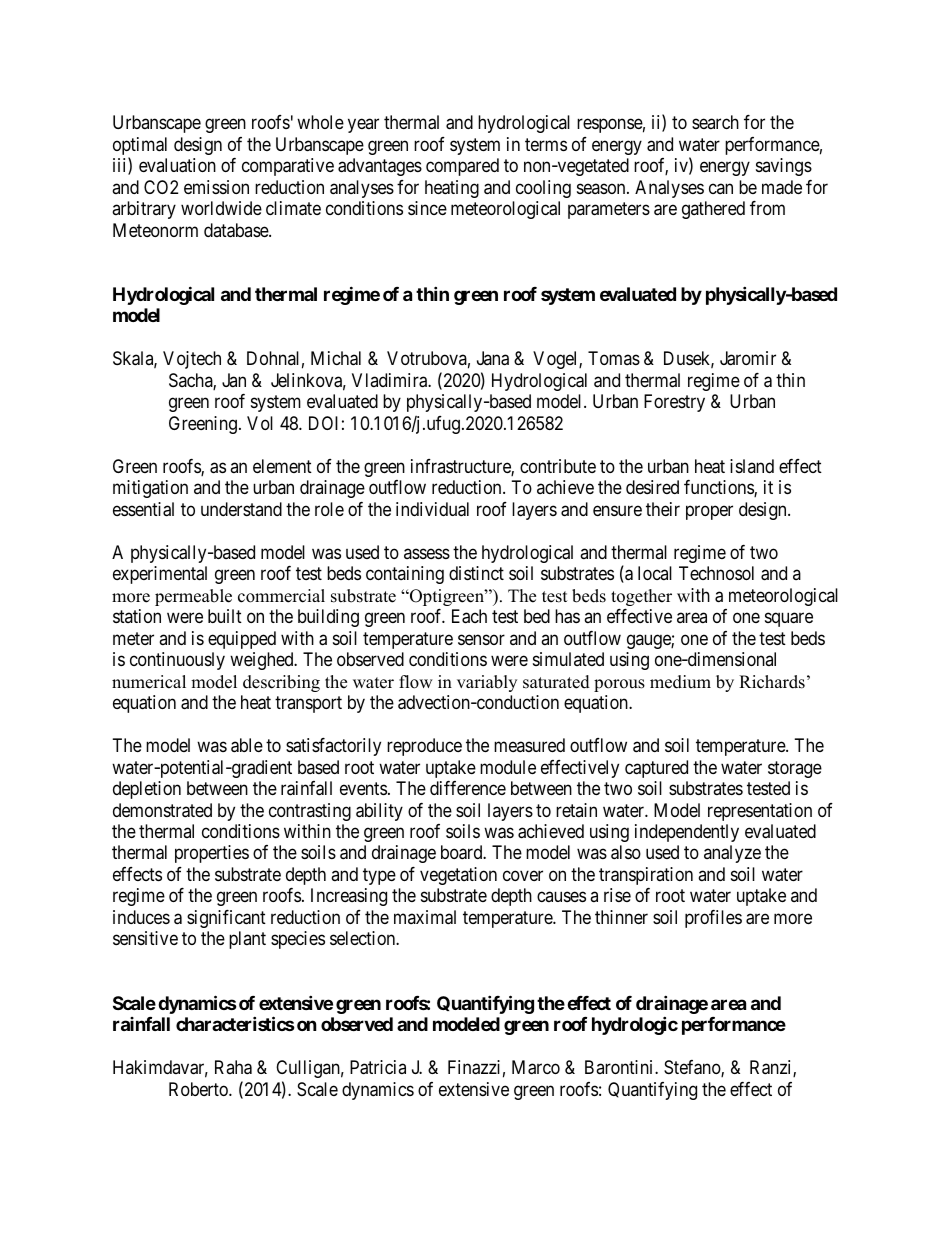 Image resolution: width=952 pixels, height=1233 pixels. I want to click on Vol, so click(260, 423).
